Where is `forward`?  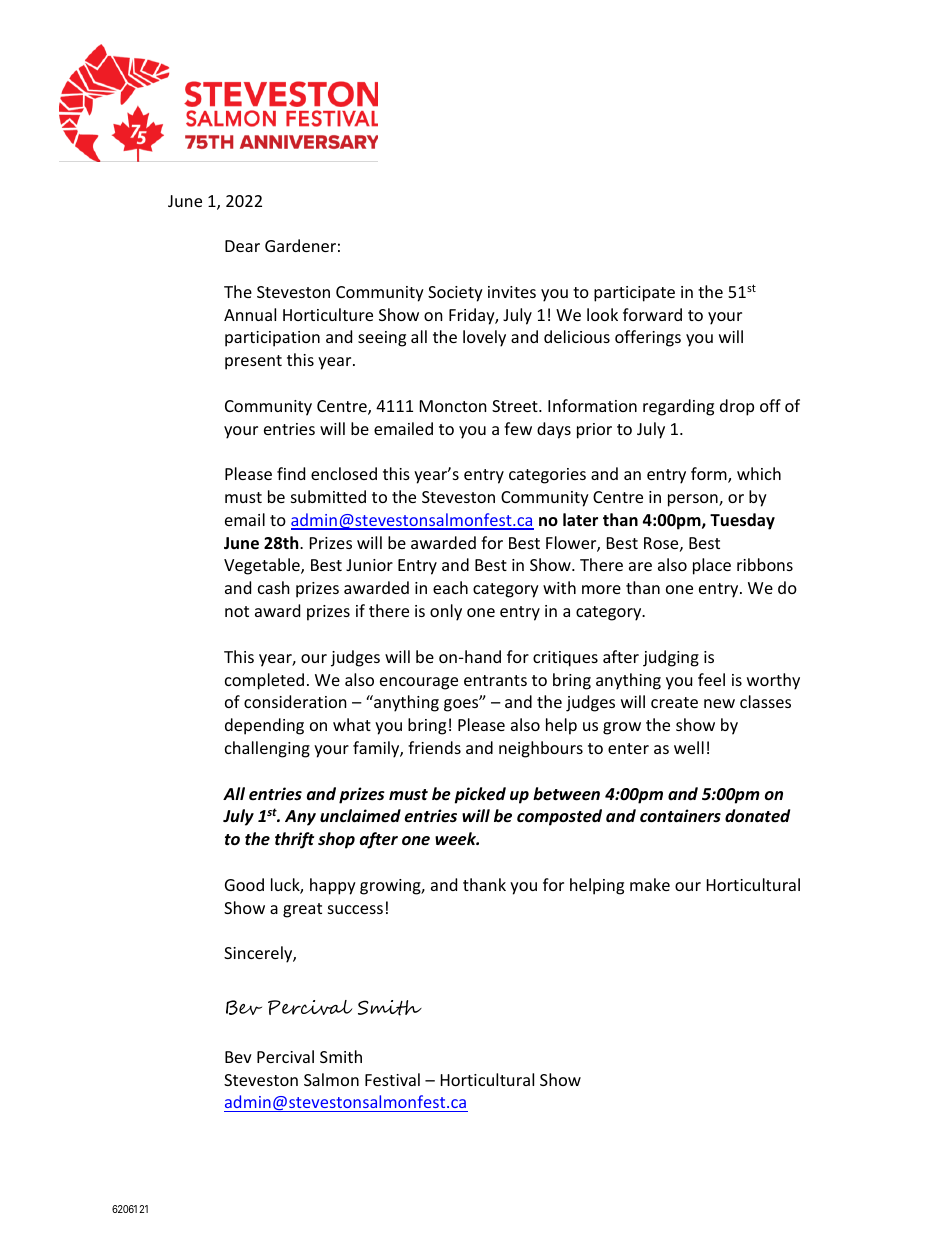 forward is located at coordinates (652, 314).
